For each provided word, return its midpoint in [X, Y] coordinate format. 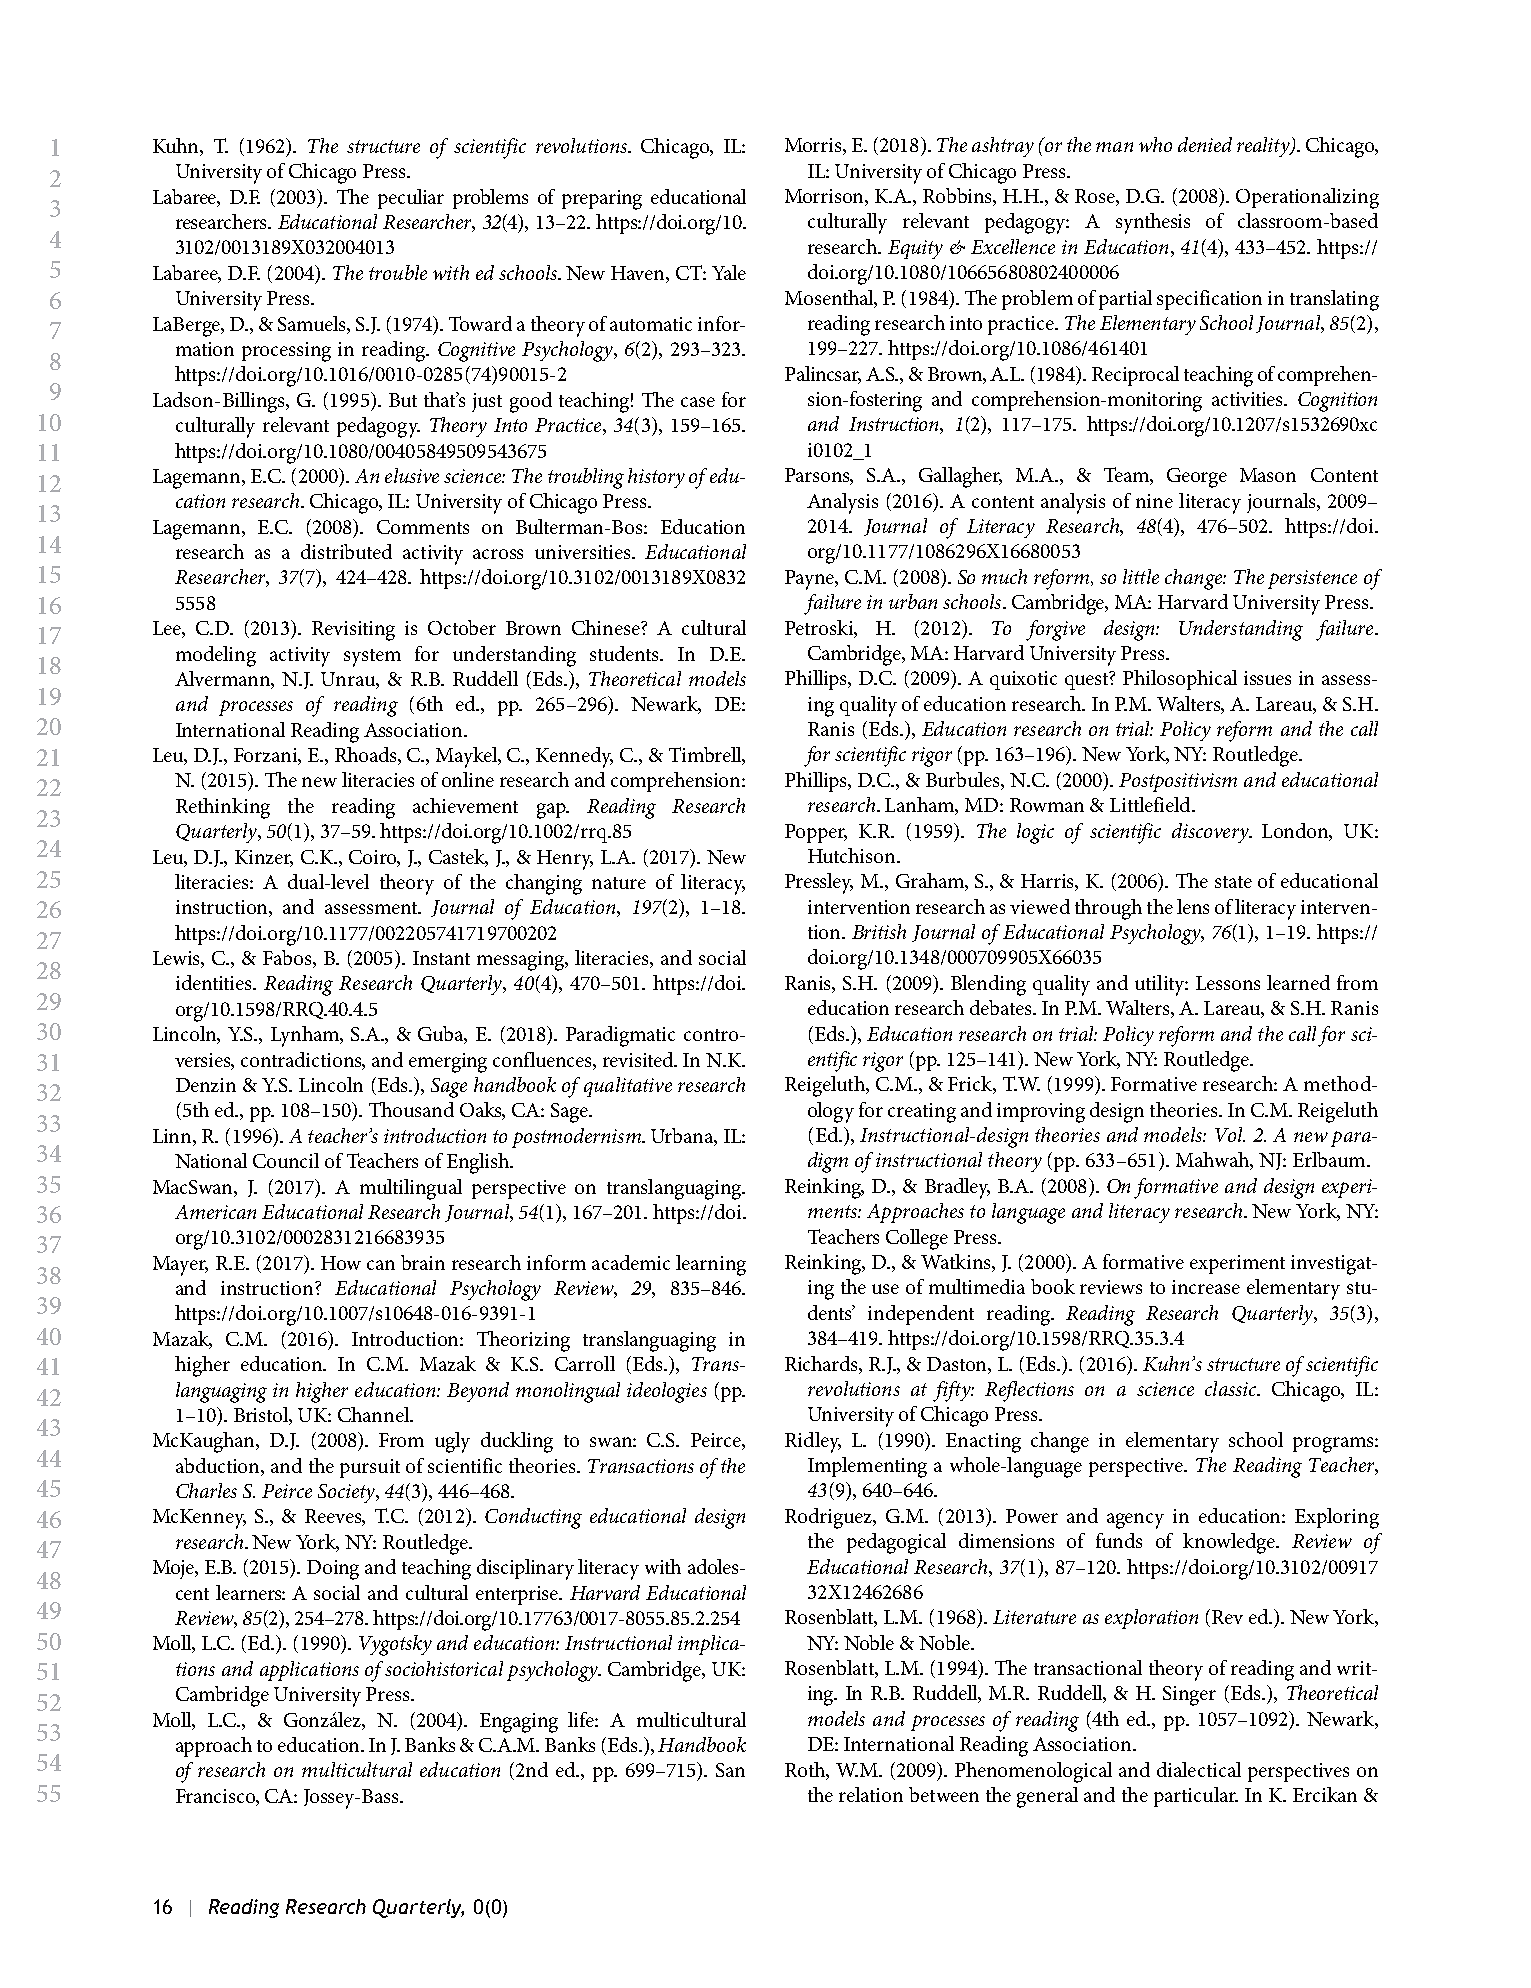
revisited [639, 1059]
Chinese [607, 627]
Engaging [519, 1723]
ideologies [667, 1392]
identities [215, 982]
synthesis [1153, 223]
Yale [729, 272]
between [944, 1794]
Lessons [1228, 983]
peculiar [411, 199]
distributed [346, 551]
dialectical [1199, 1769]
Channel [374, 1414]
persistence [1312, 579]
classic [1232, 1388]
